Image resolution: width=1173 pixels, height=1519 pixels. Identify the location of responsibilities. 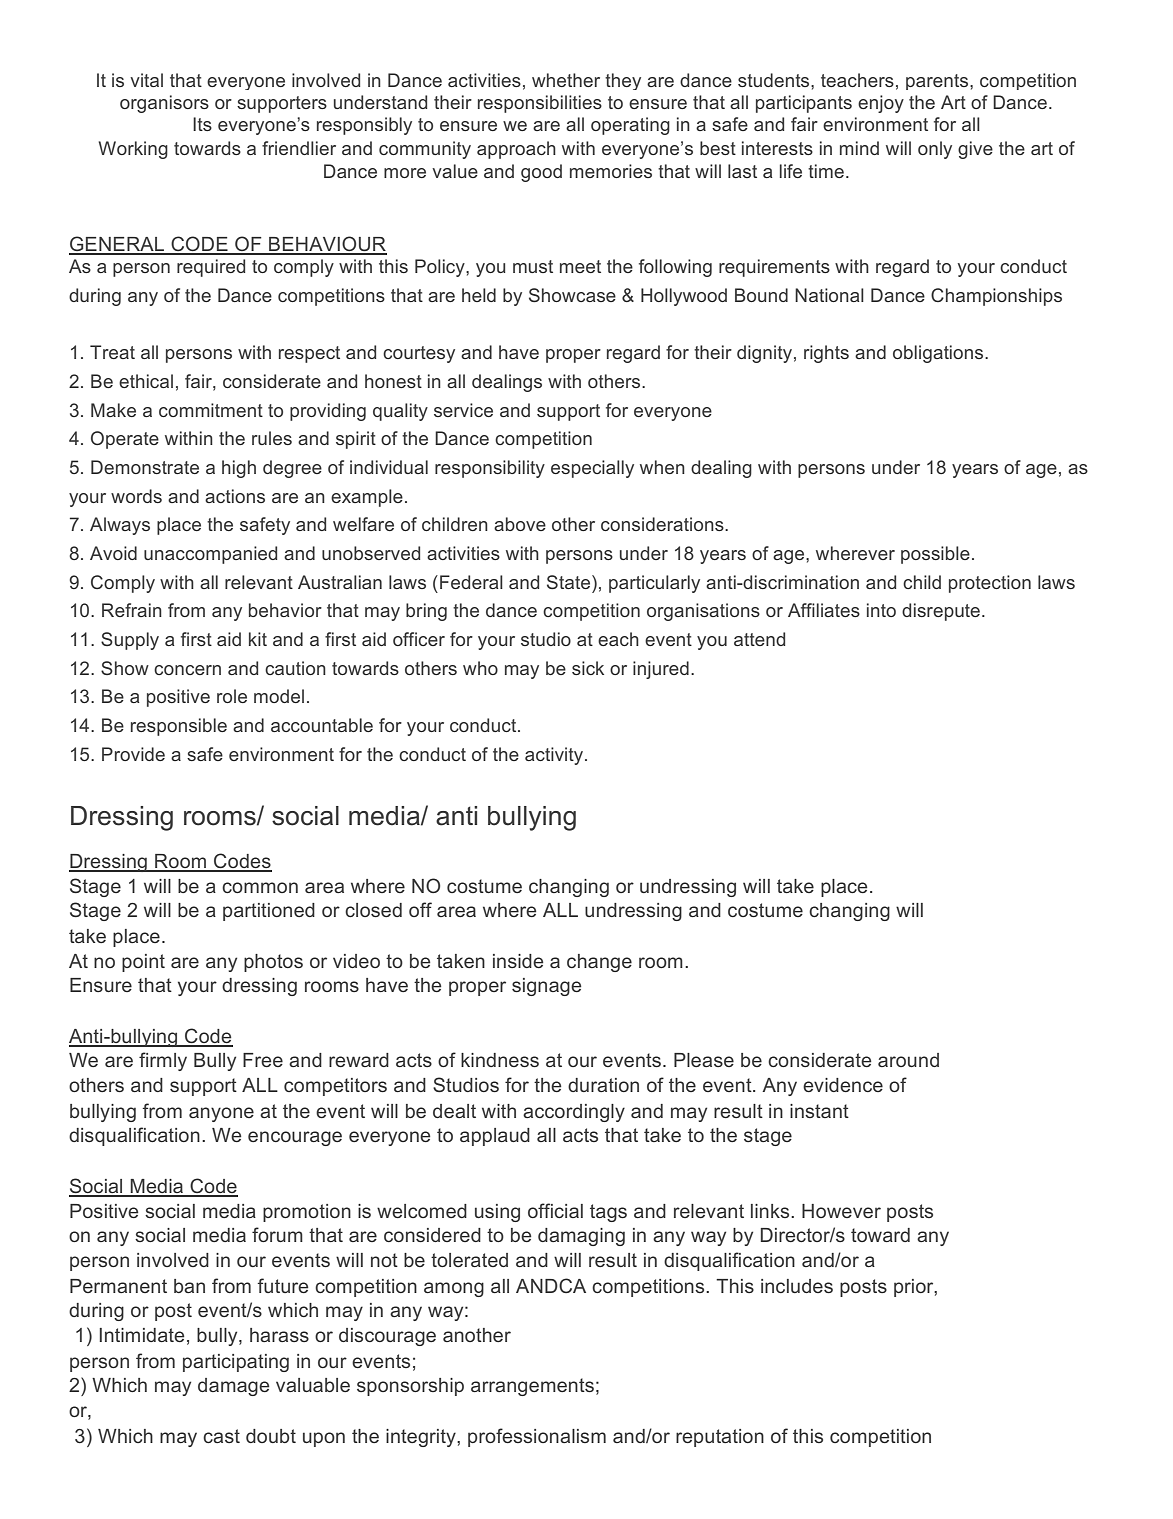
(540, 104).
